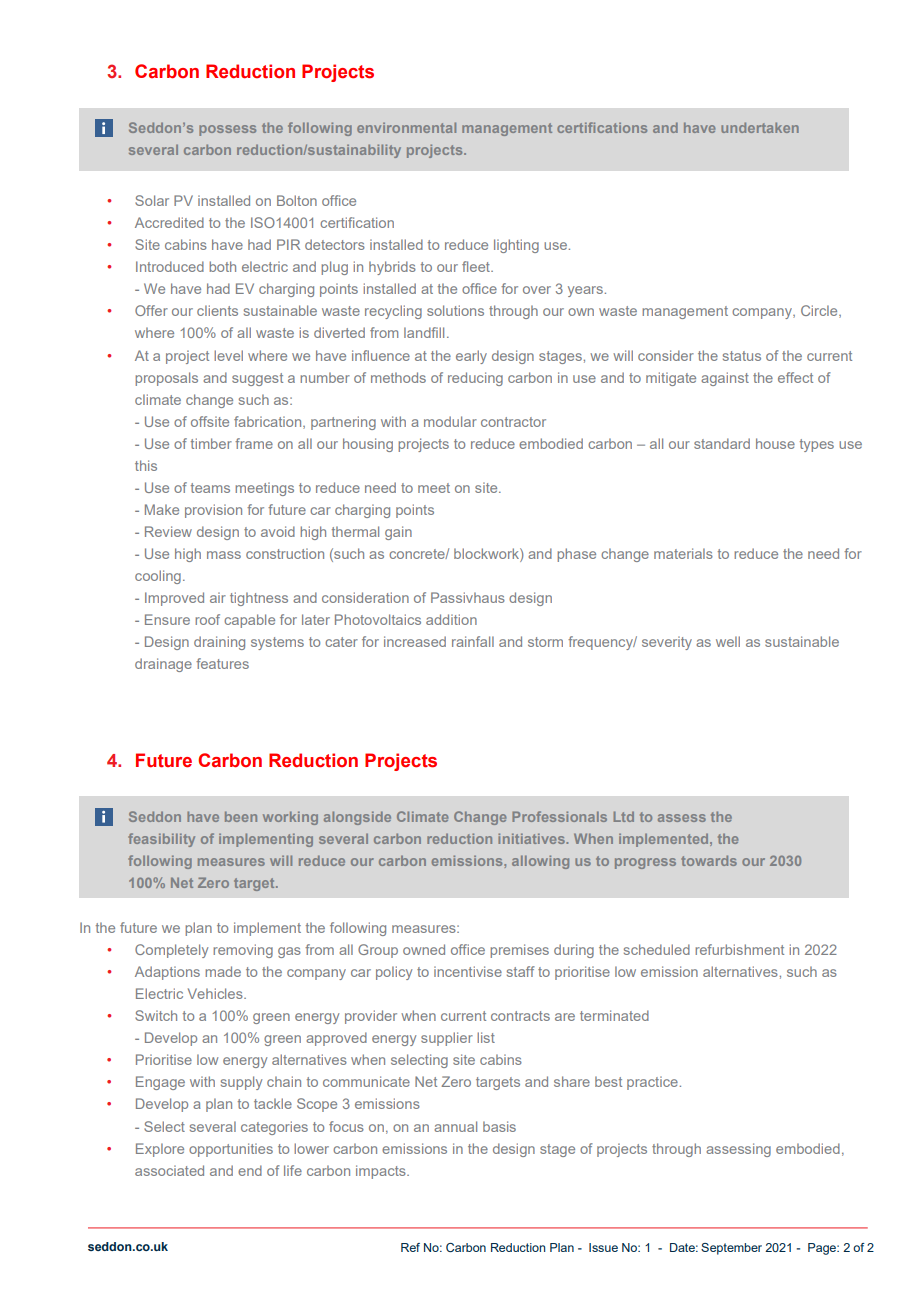 This image has width=924, height=1307. I want to click on end, so click(250, 1170).
